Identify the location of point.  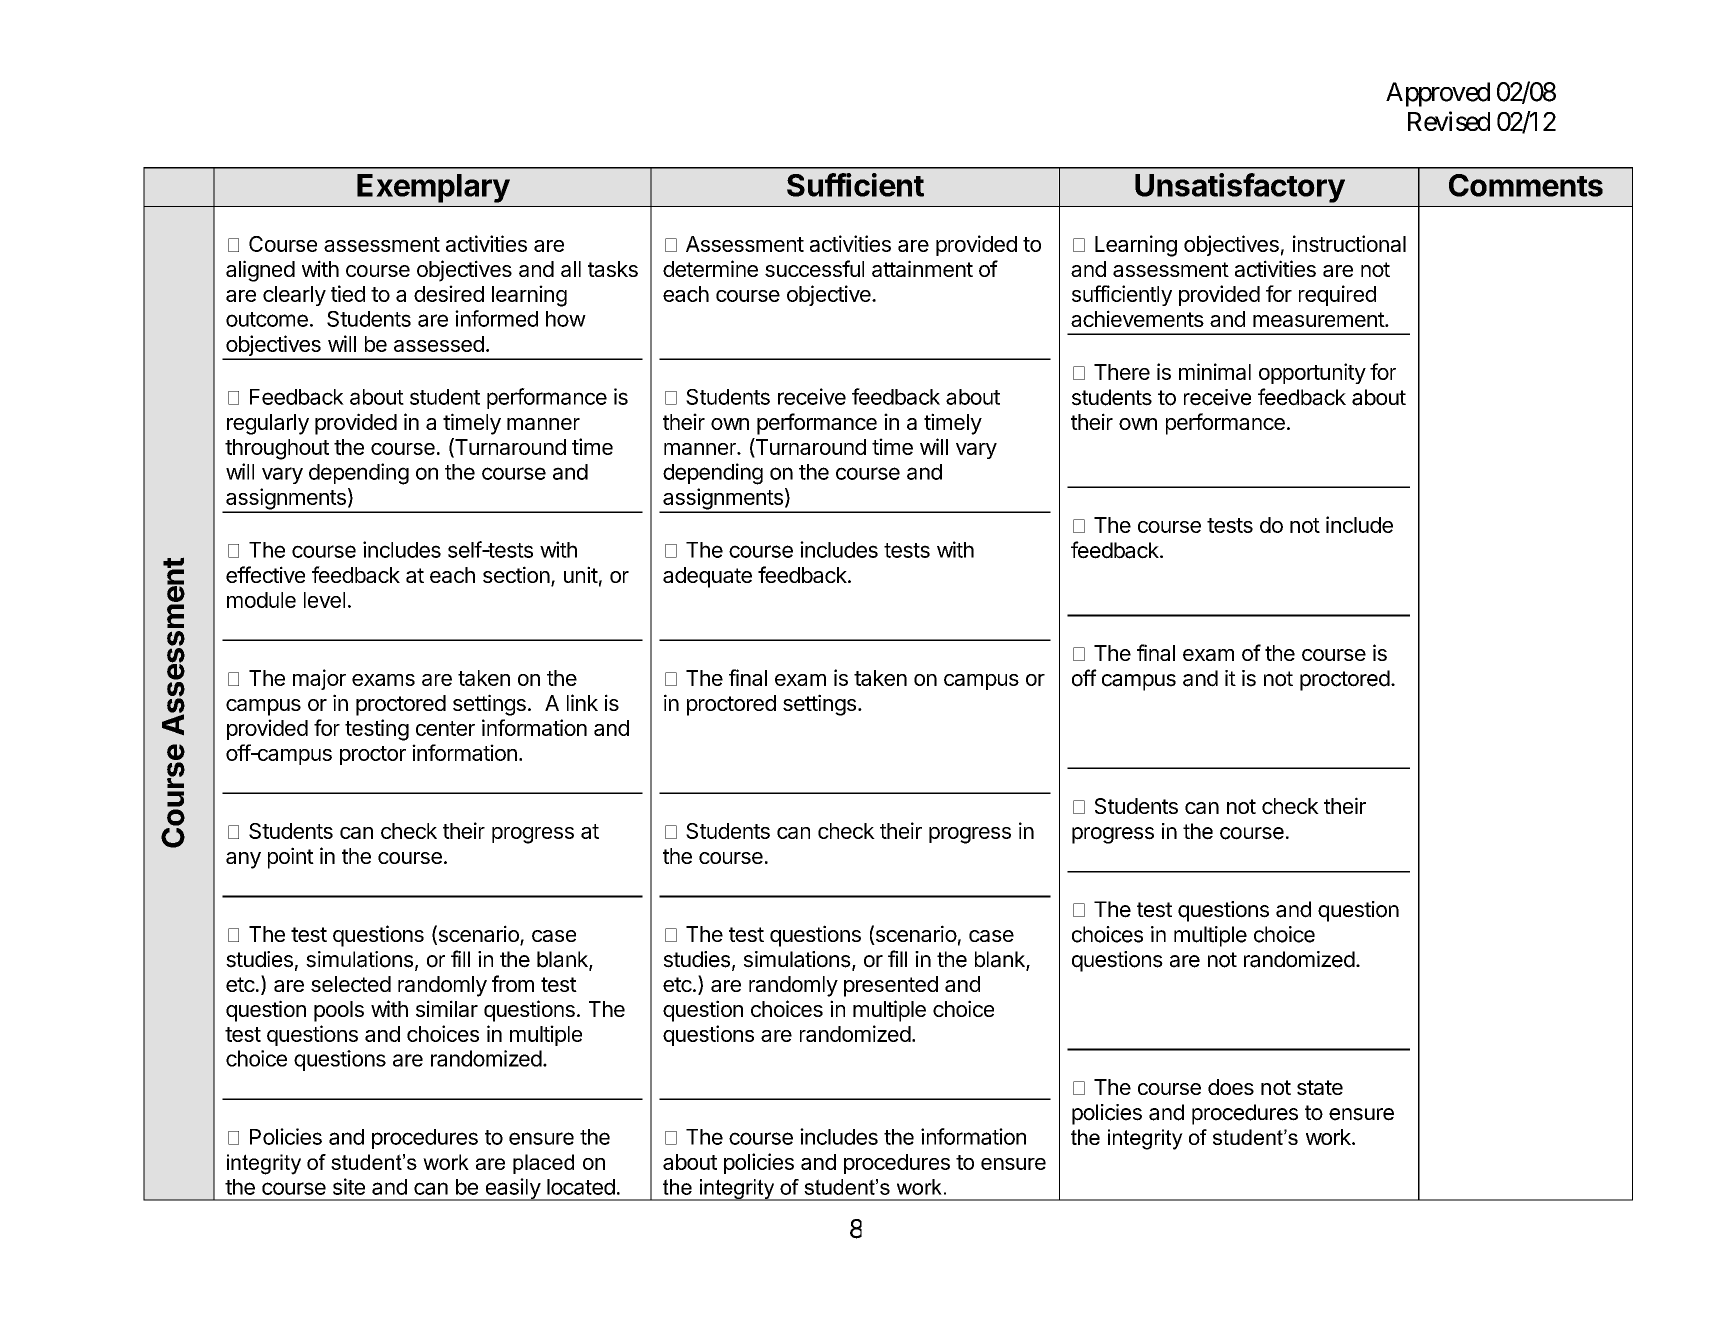
(291, 858).
